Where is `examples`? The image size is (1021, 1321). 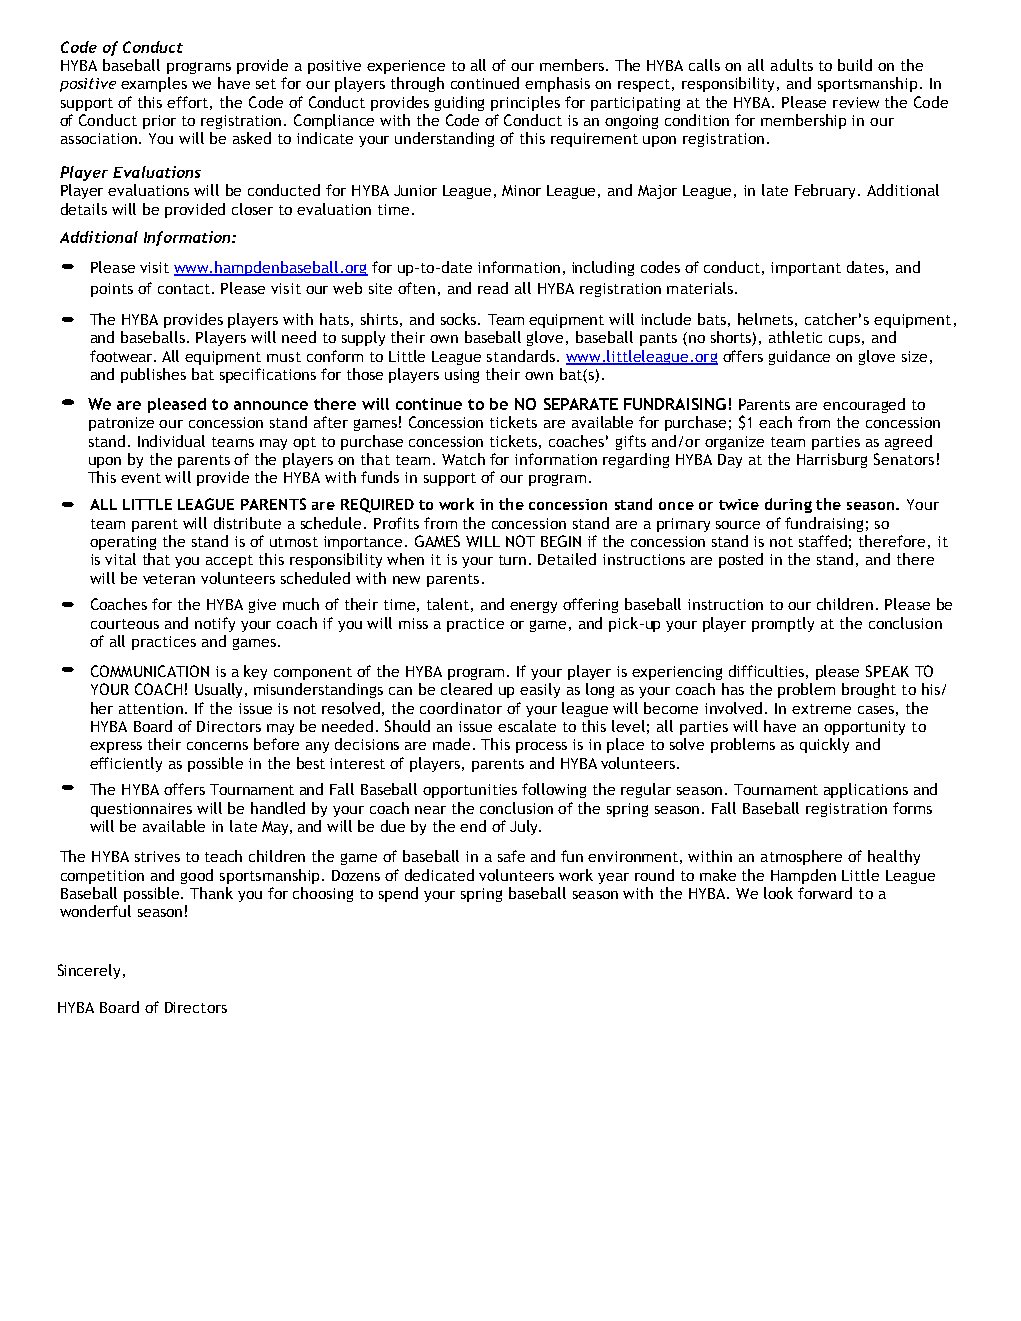 examples is located at coordinates (154, 84).
